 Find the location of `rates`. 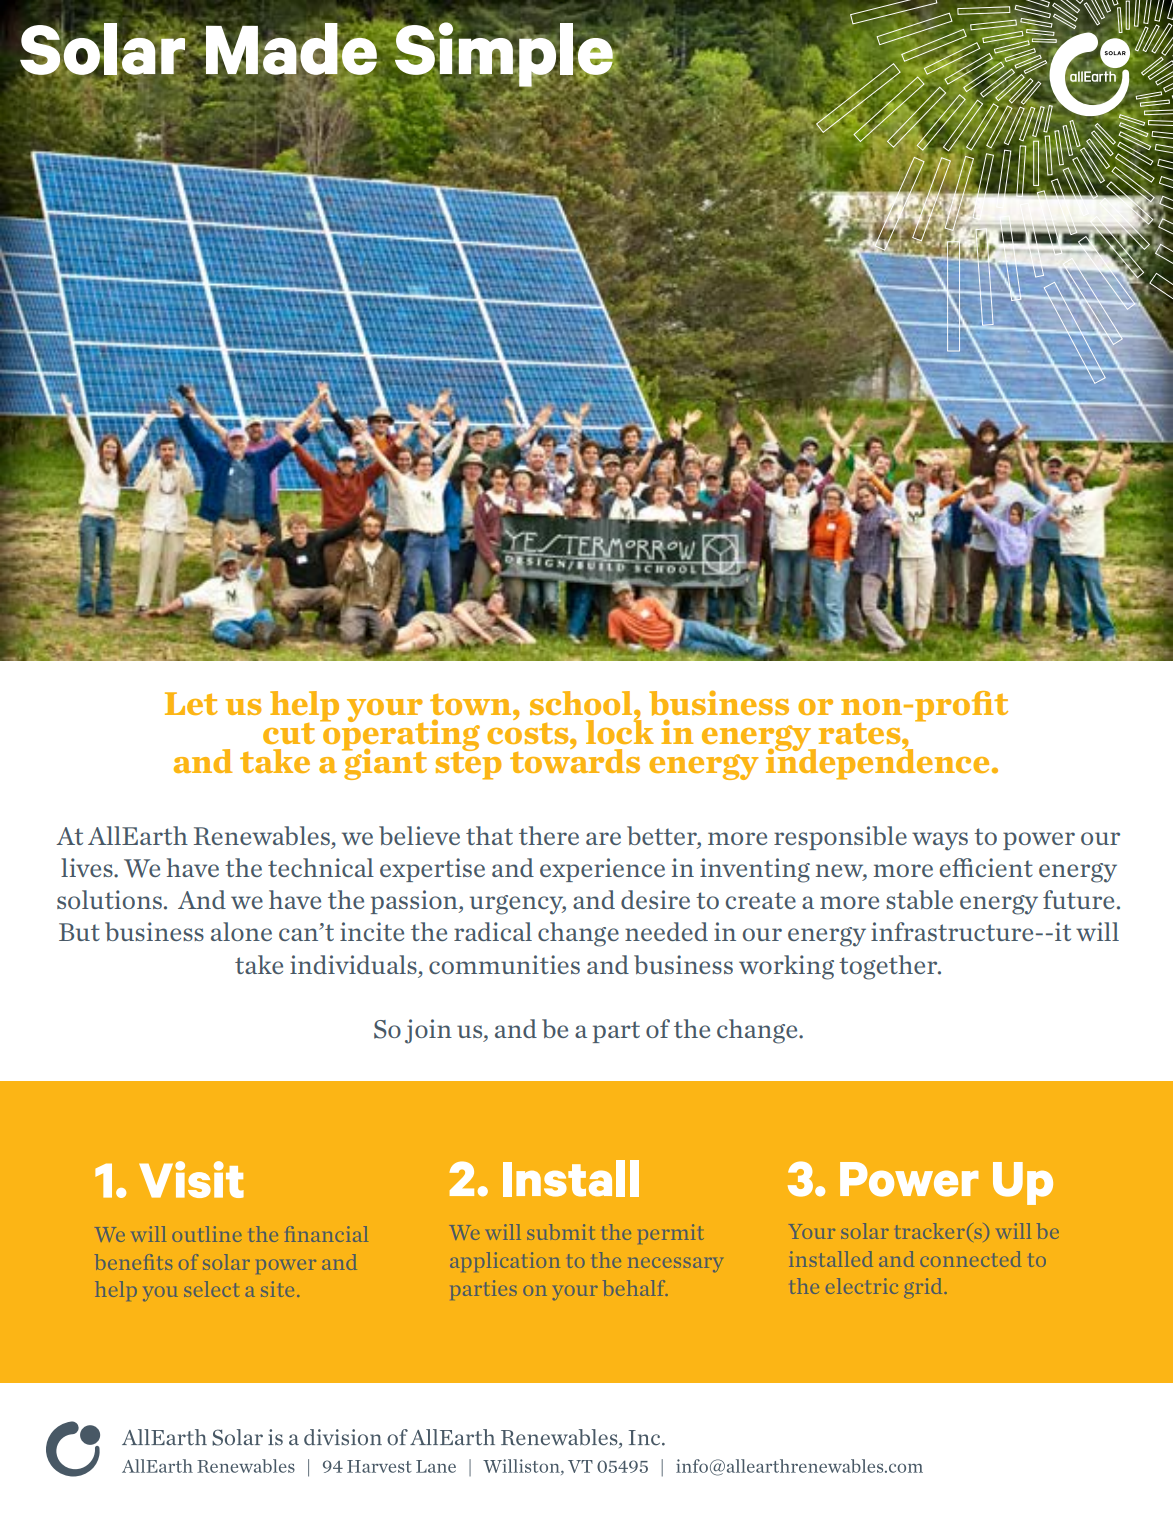

rates is located at coordinates (861, 733).
